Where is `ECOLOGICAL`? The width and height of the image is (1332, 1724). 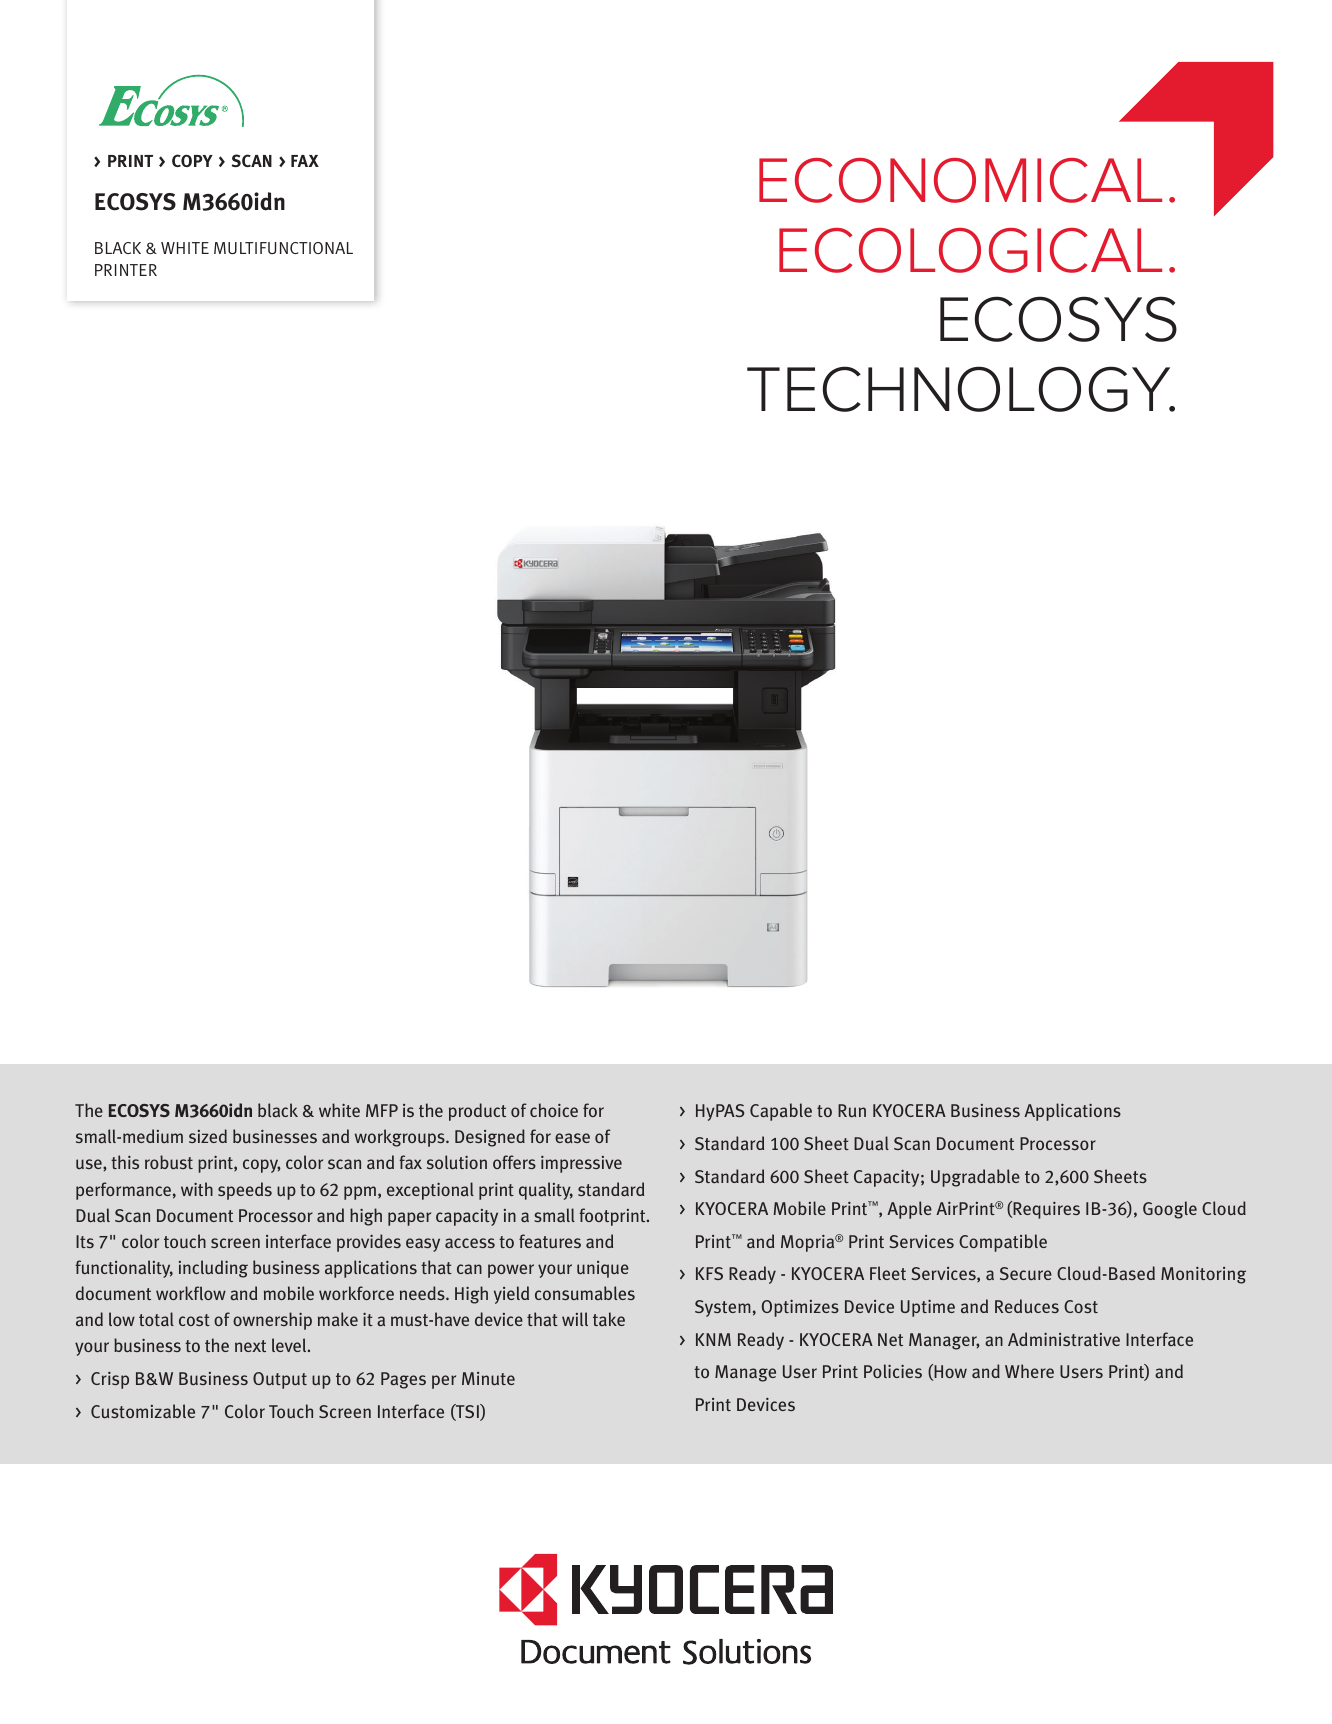
ECOLOGICAL is located at coordinates (970, 250).
